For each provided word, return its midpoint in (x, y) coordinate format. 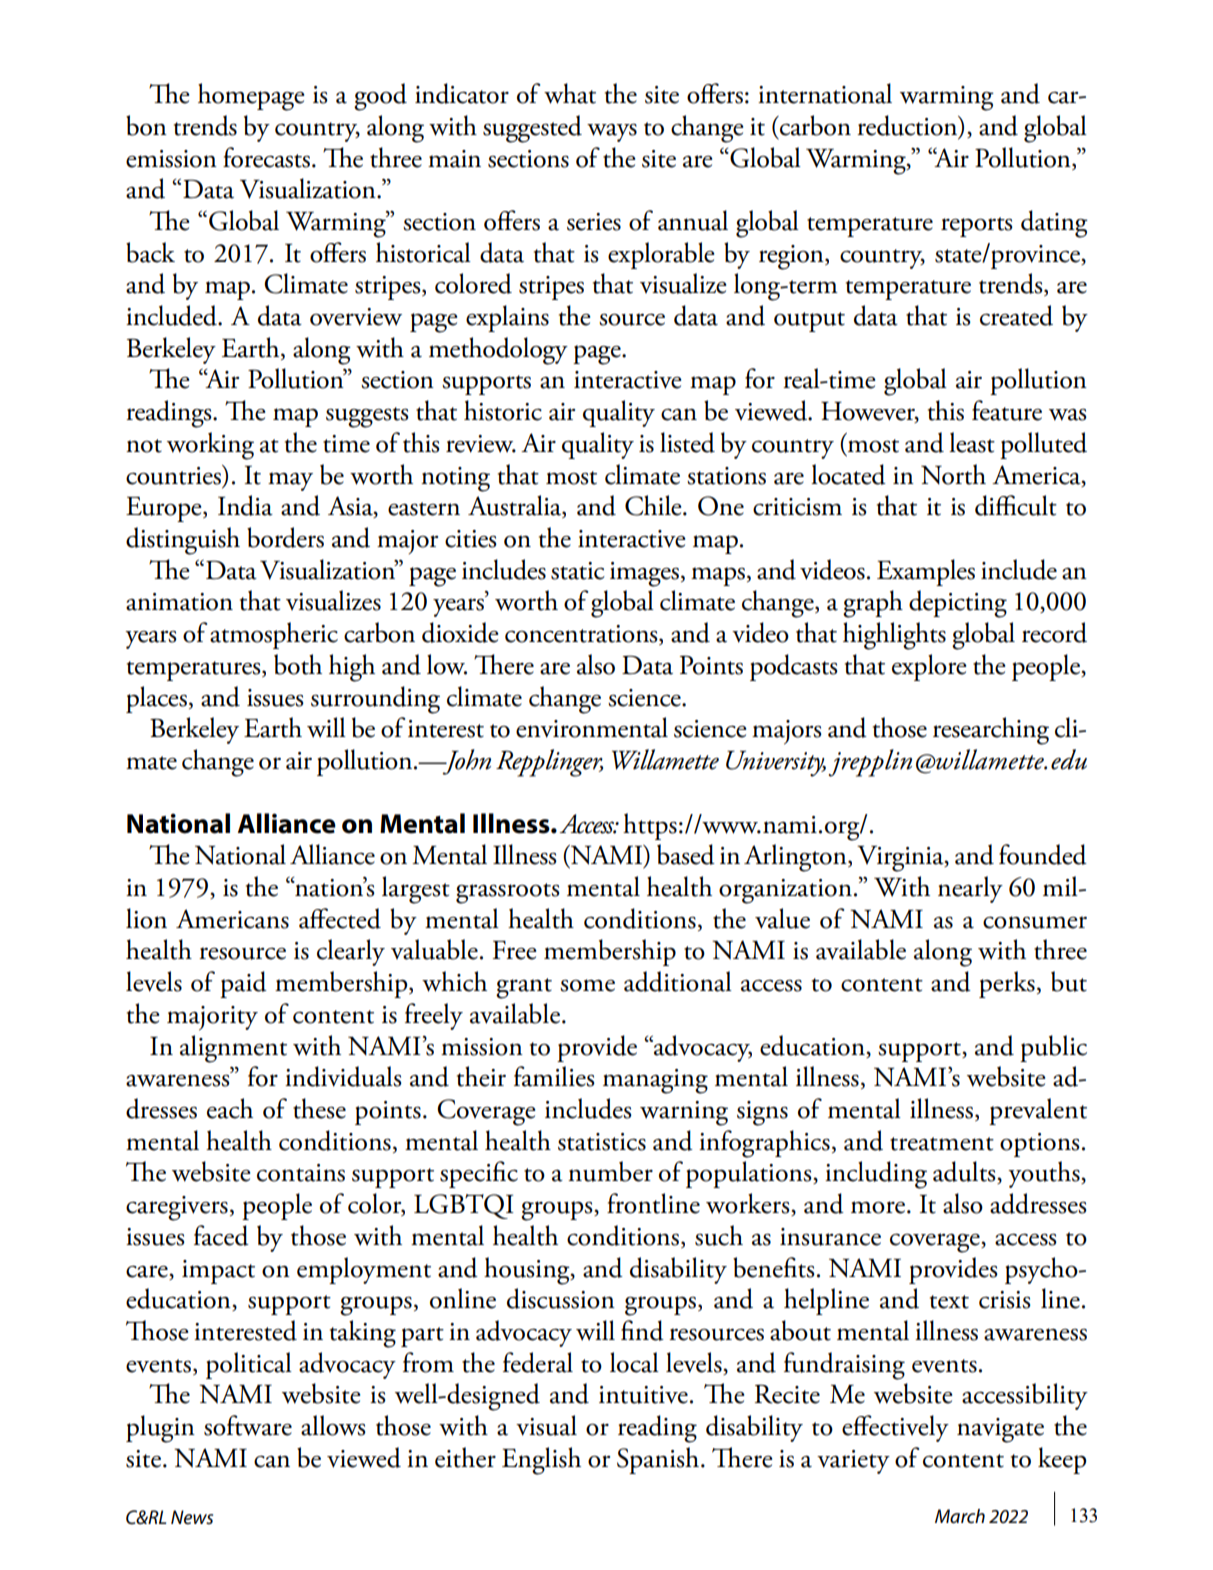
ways (612, 132)
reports (977, 227)
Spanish (659, 1460)
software (248, 1425)
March (960, 1516)
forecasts (266, 157)
